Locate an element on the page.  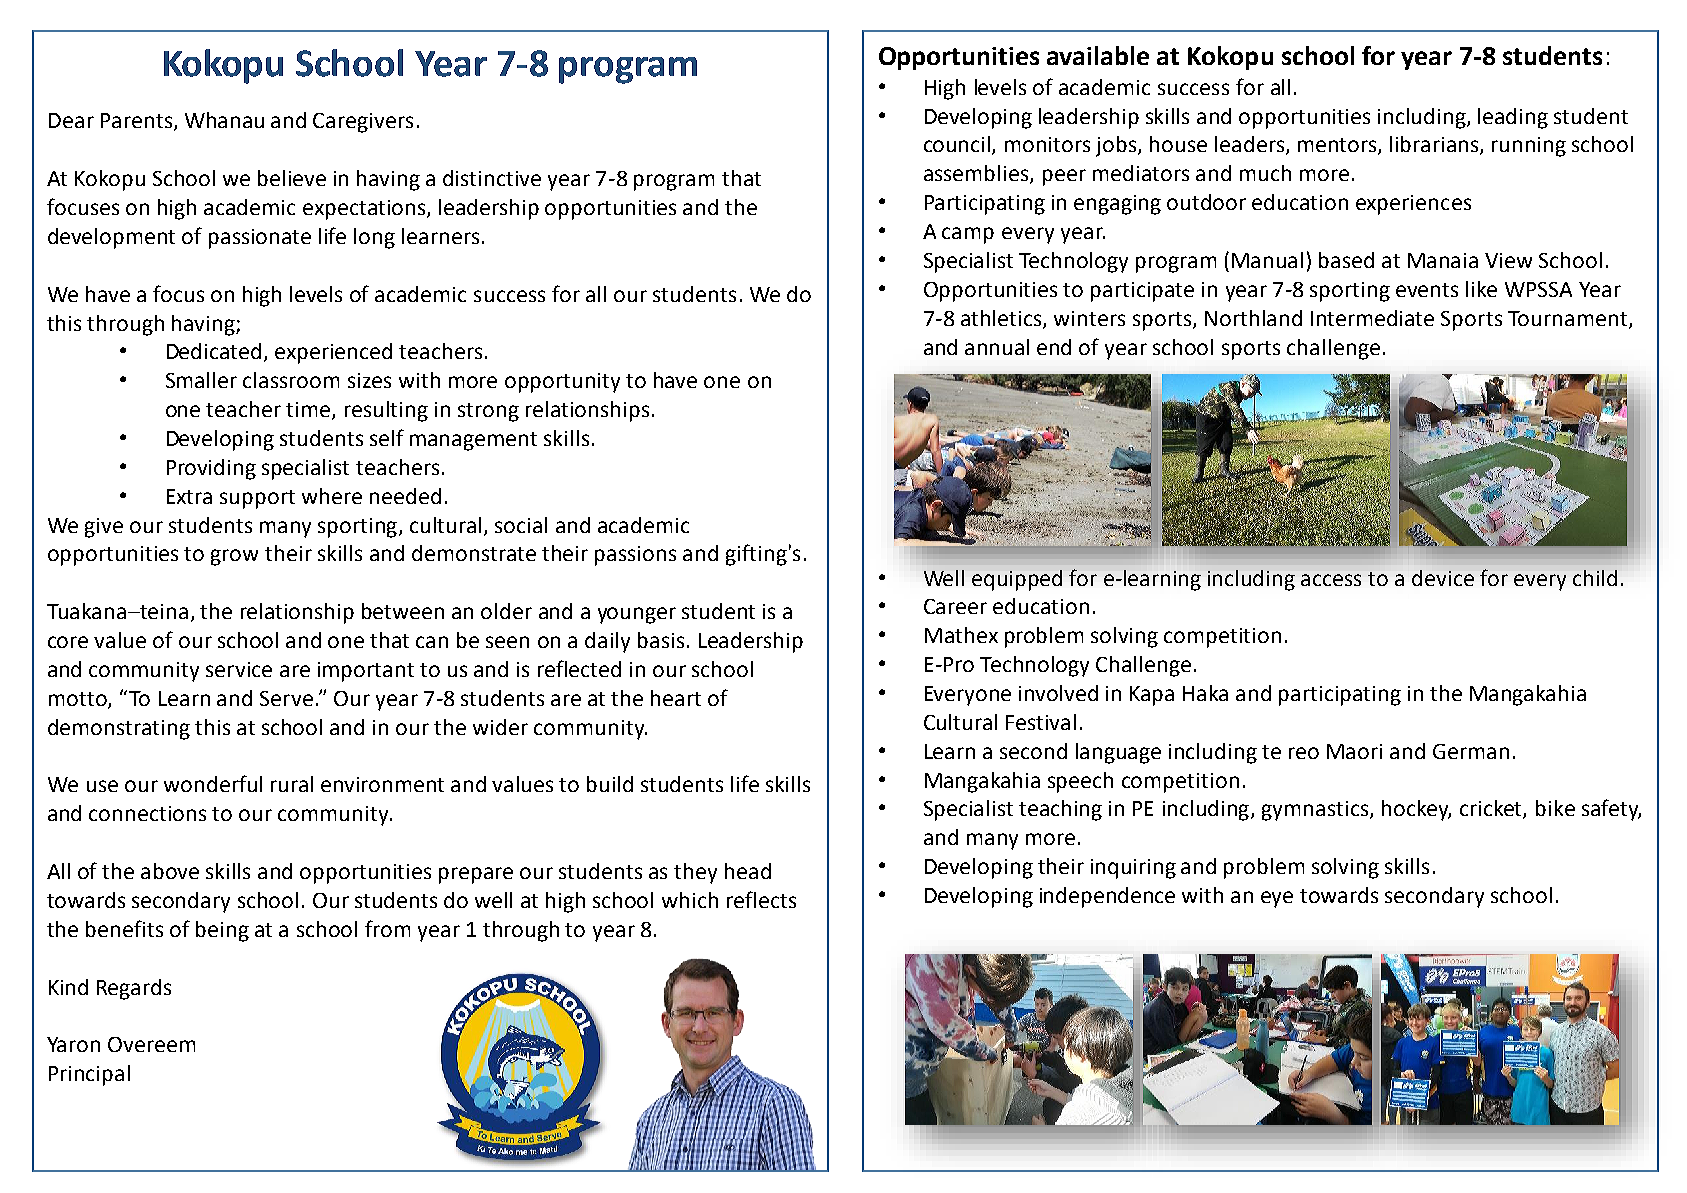
Parents is located at coordinates (138, 122).
